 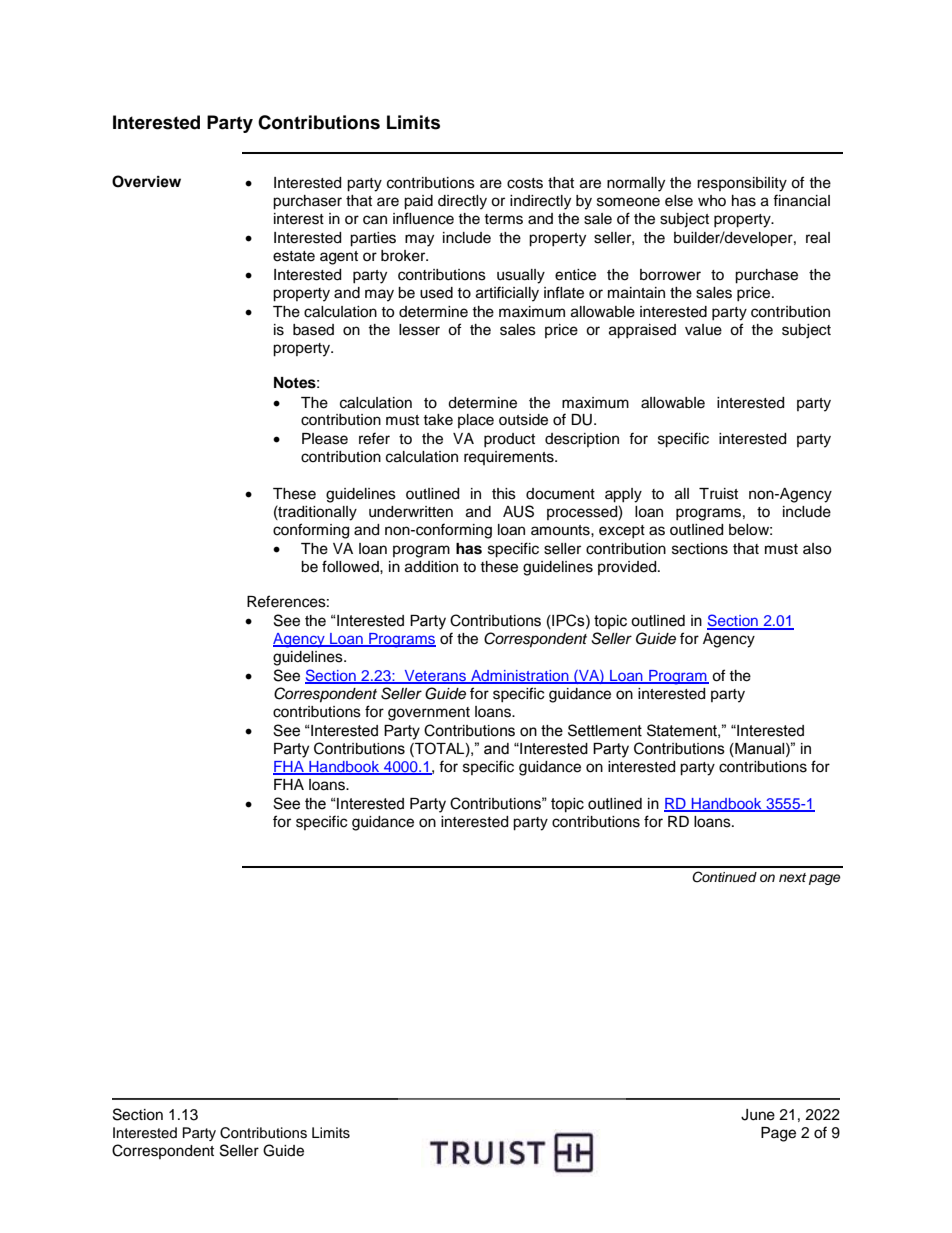 What do you see at coordinates (792, 877) in the document?
I see `next` at bounding box center [792, 877].
